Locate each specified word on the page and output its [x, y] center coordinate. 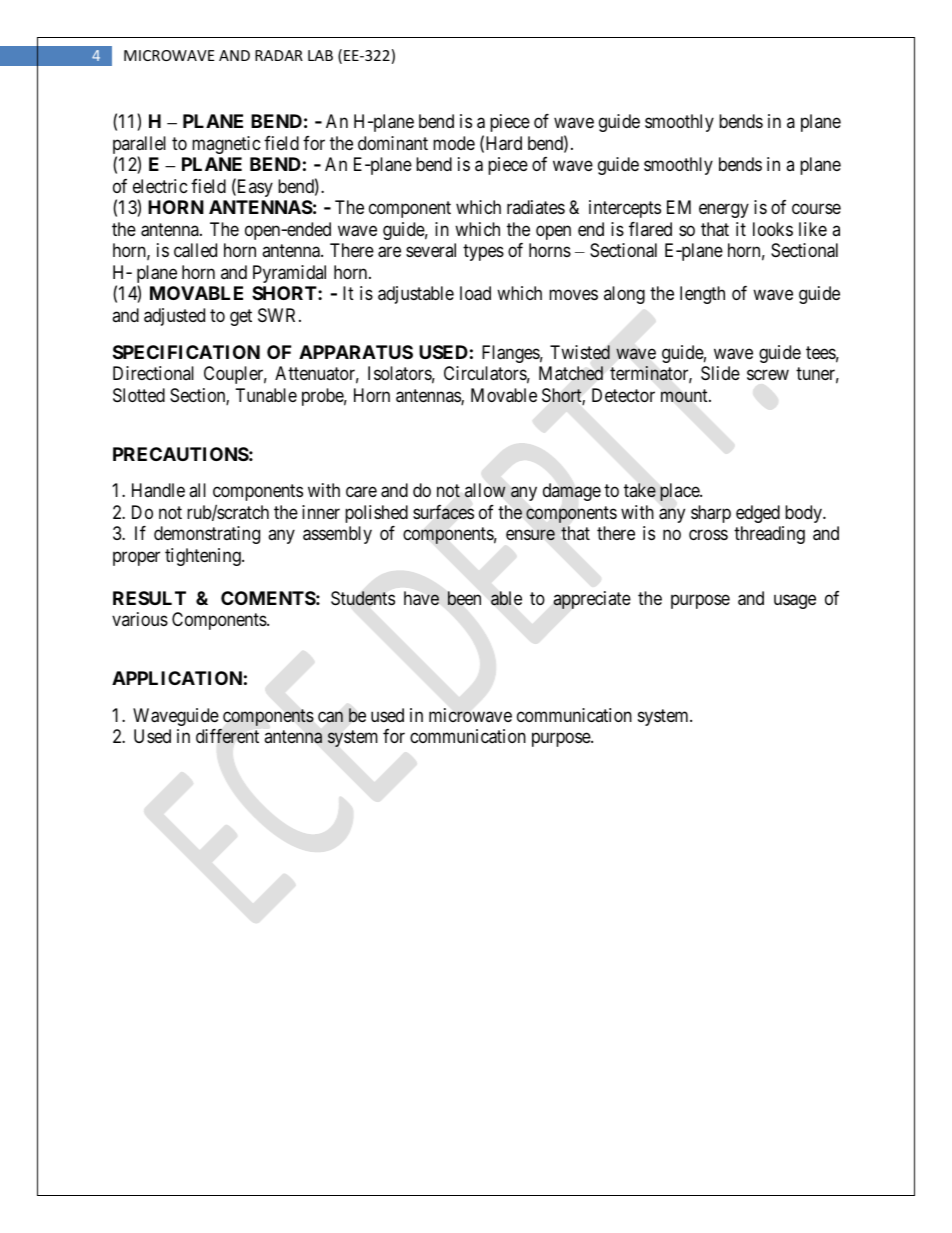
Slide [720, 373]
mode [454, 143]
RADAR [279, 55]
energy [724, 211]
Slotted [139, 395]
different [227, 736]
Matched [571, 373]
